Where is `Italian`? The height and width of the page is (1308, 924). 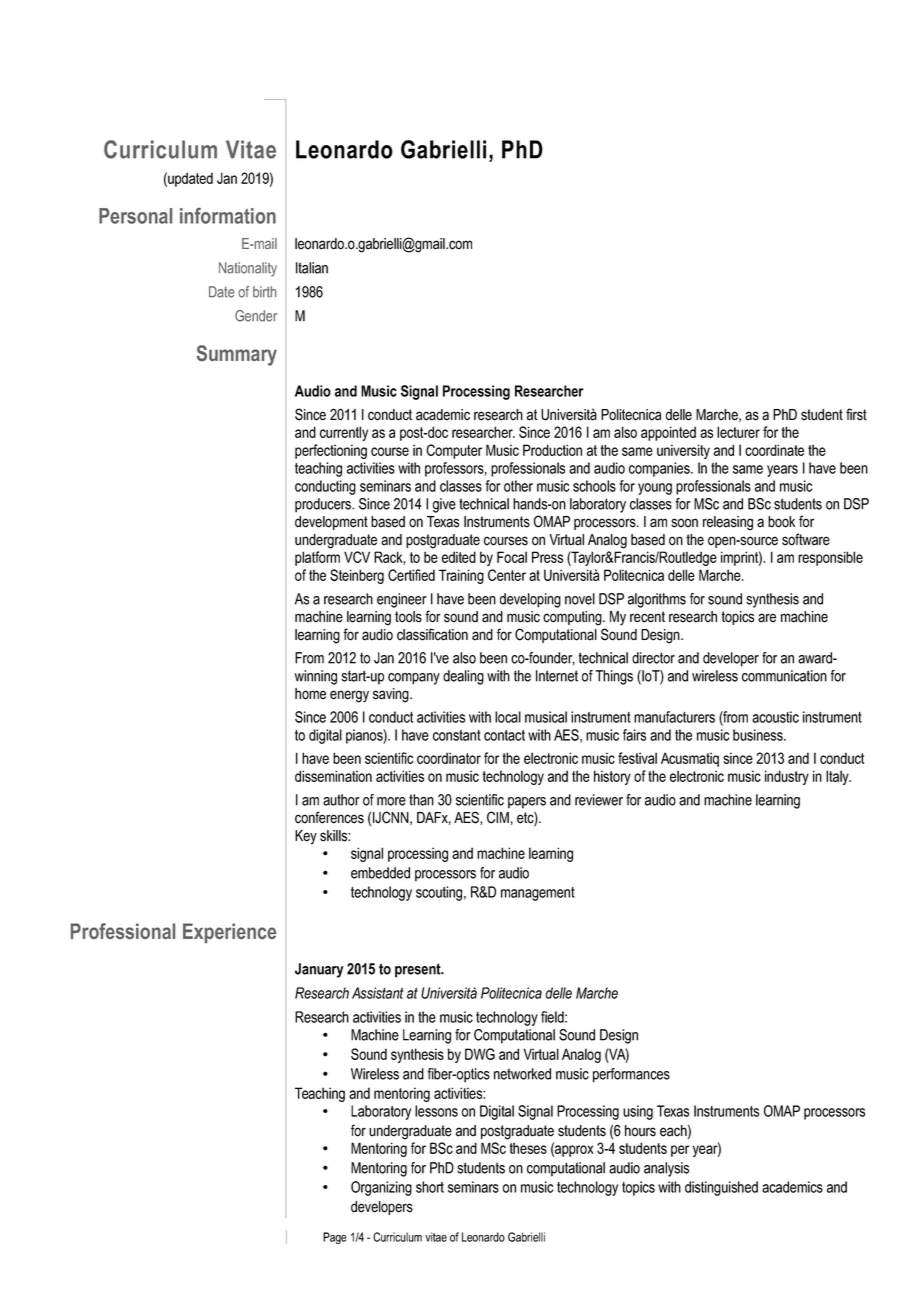
Italian is located at coordinates (312, 268).
